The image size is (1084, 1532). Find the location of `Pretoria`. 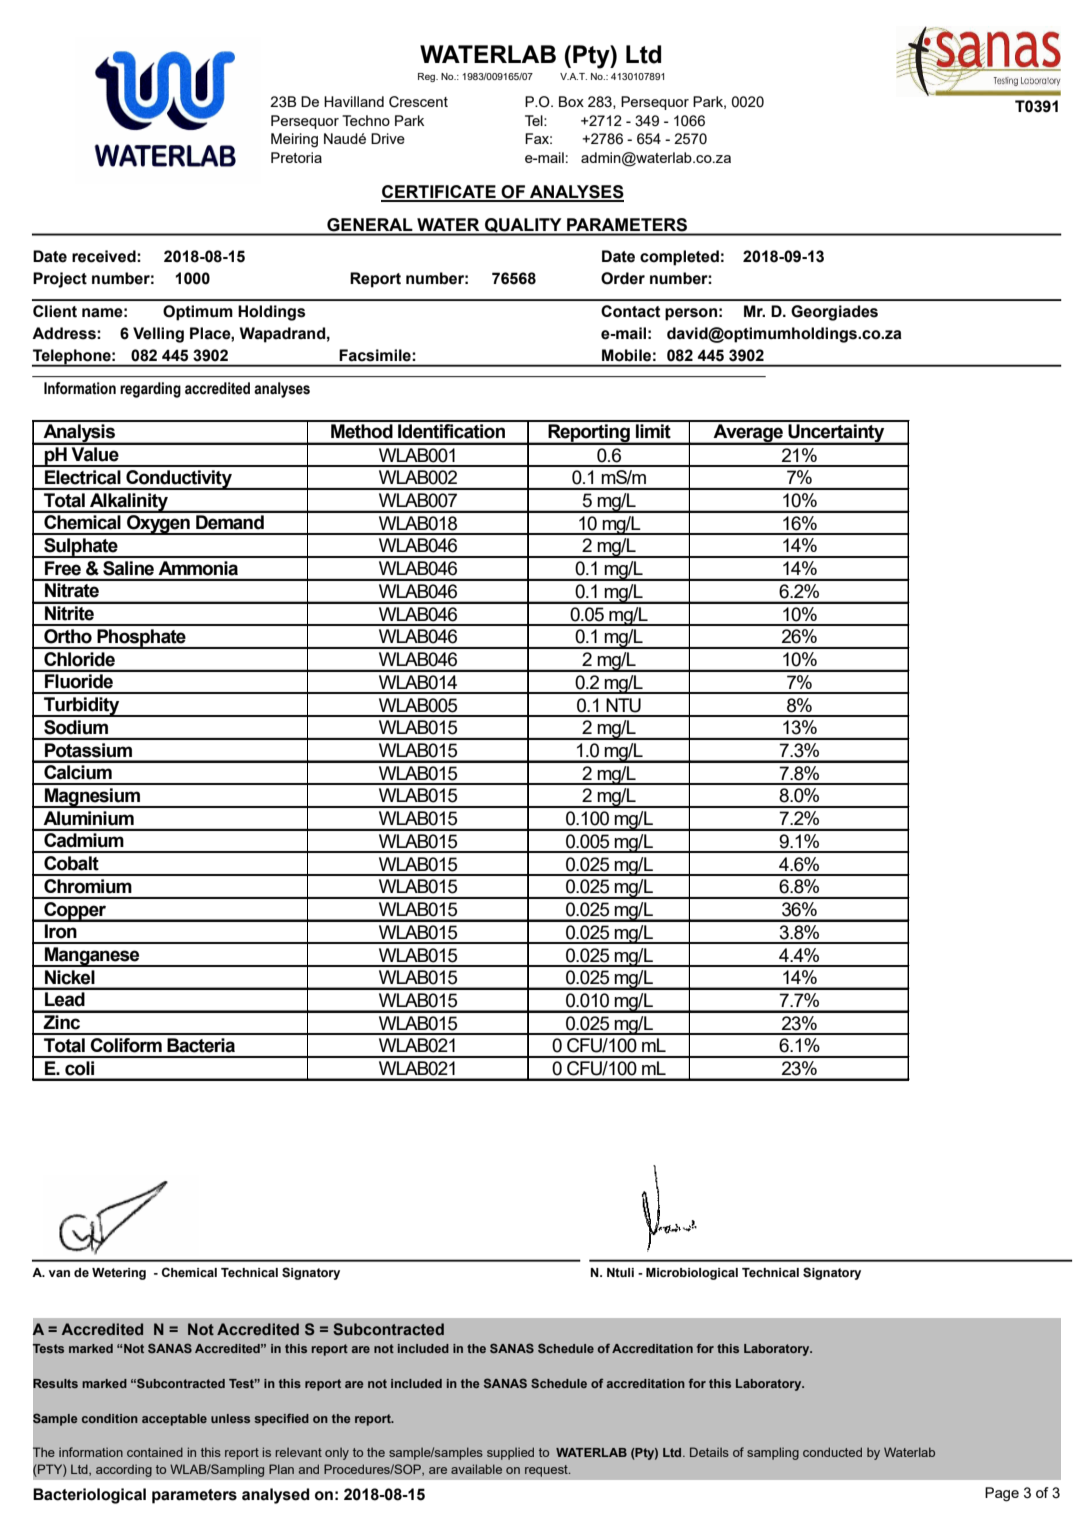

Pretoria is located at coordinates (296, 157).
